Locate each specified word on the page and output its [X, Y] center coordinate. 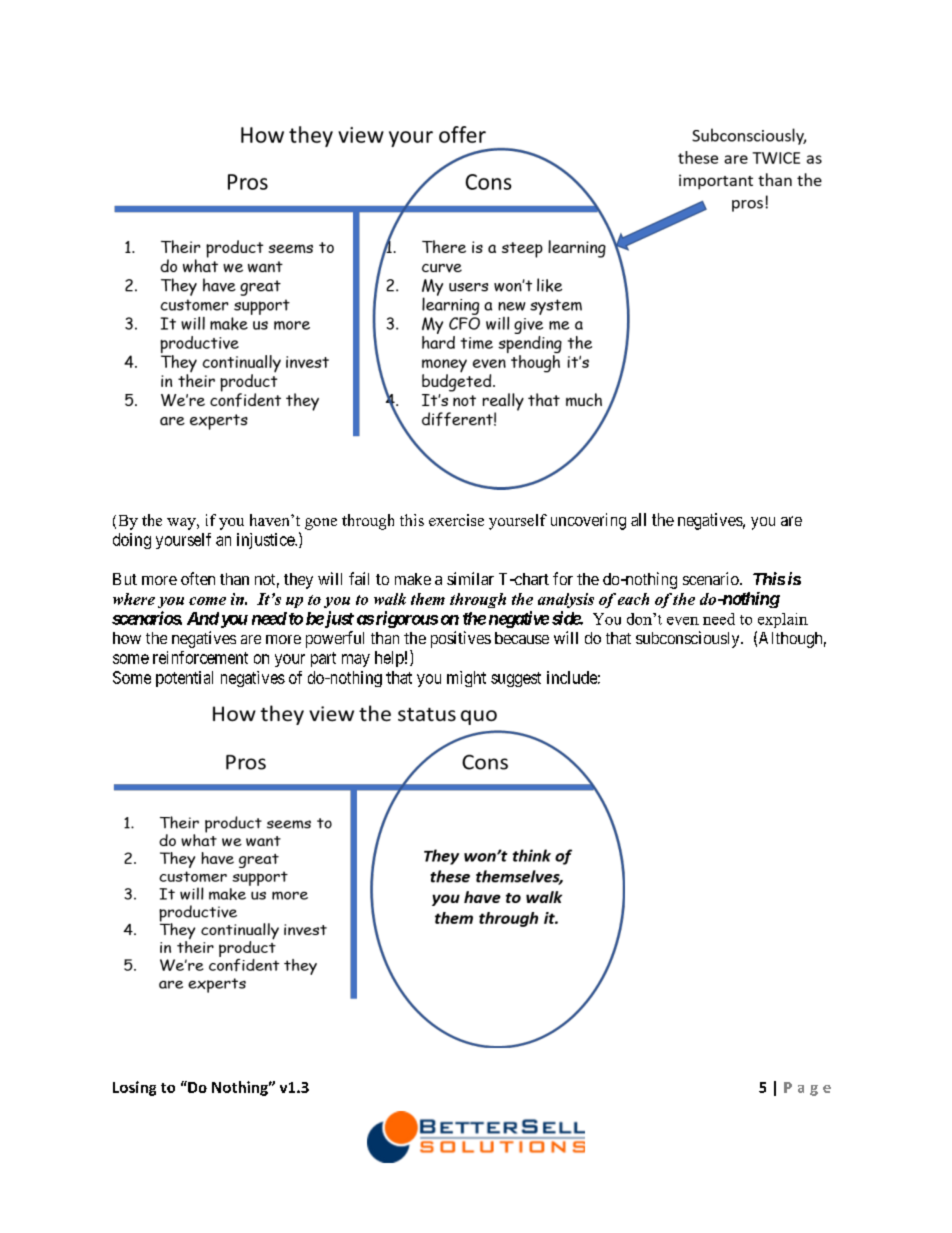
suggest [516, 679]
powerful [335, 639]
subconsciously [689, 639]
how [127, 638]
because [522, 638]
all [638, 519]
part [323, 659]
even [683, 621]
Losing [134, 1088]
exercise [456, 520]
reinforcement [200, 657]
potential [184, 679]
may [356, 660]
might [466, 679]
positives [461, 639]
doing [132, 541]
